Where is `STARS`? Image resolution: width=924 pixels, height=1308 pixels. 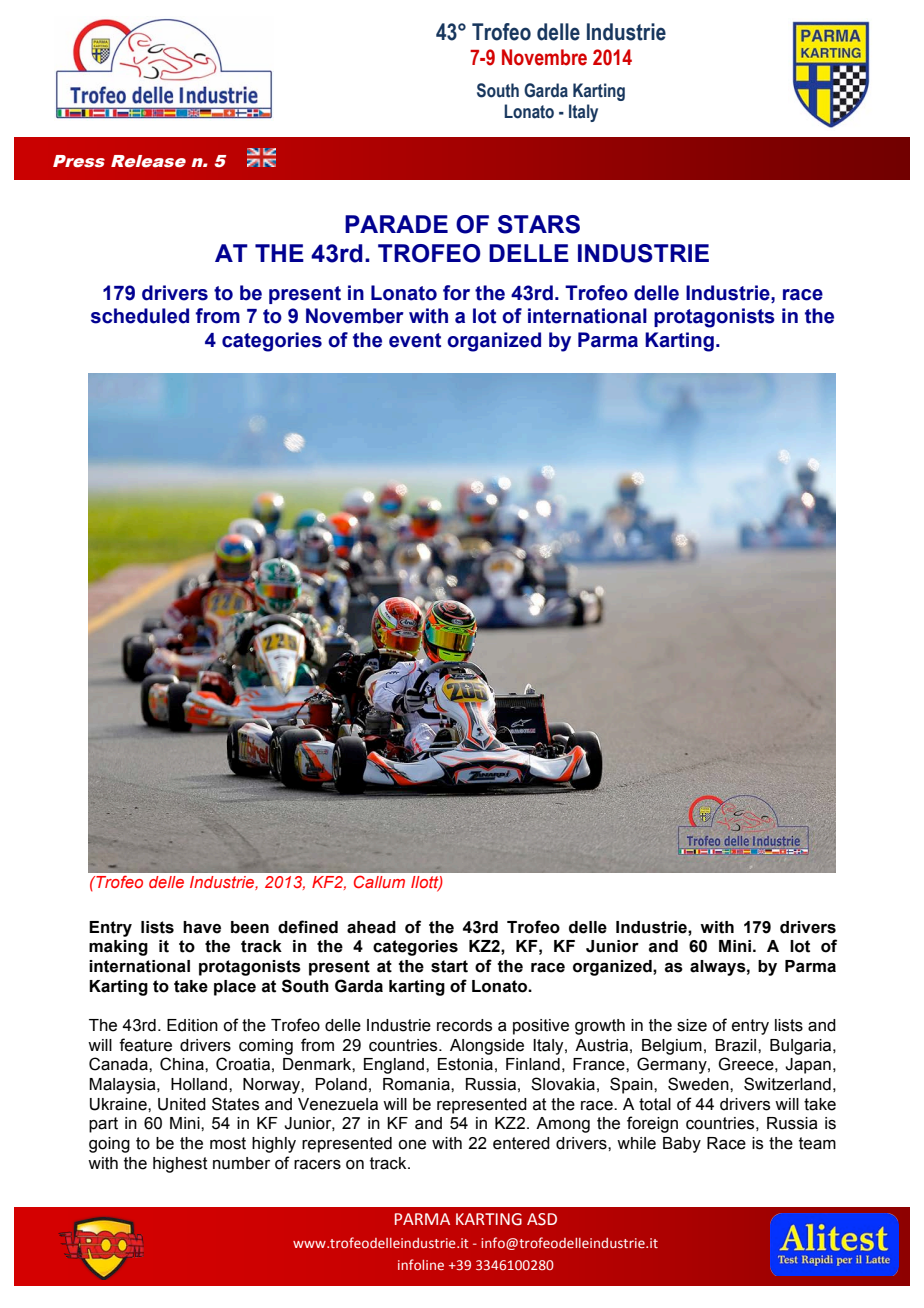
STARS is located at coordinates (539, 224).
